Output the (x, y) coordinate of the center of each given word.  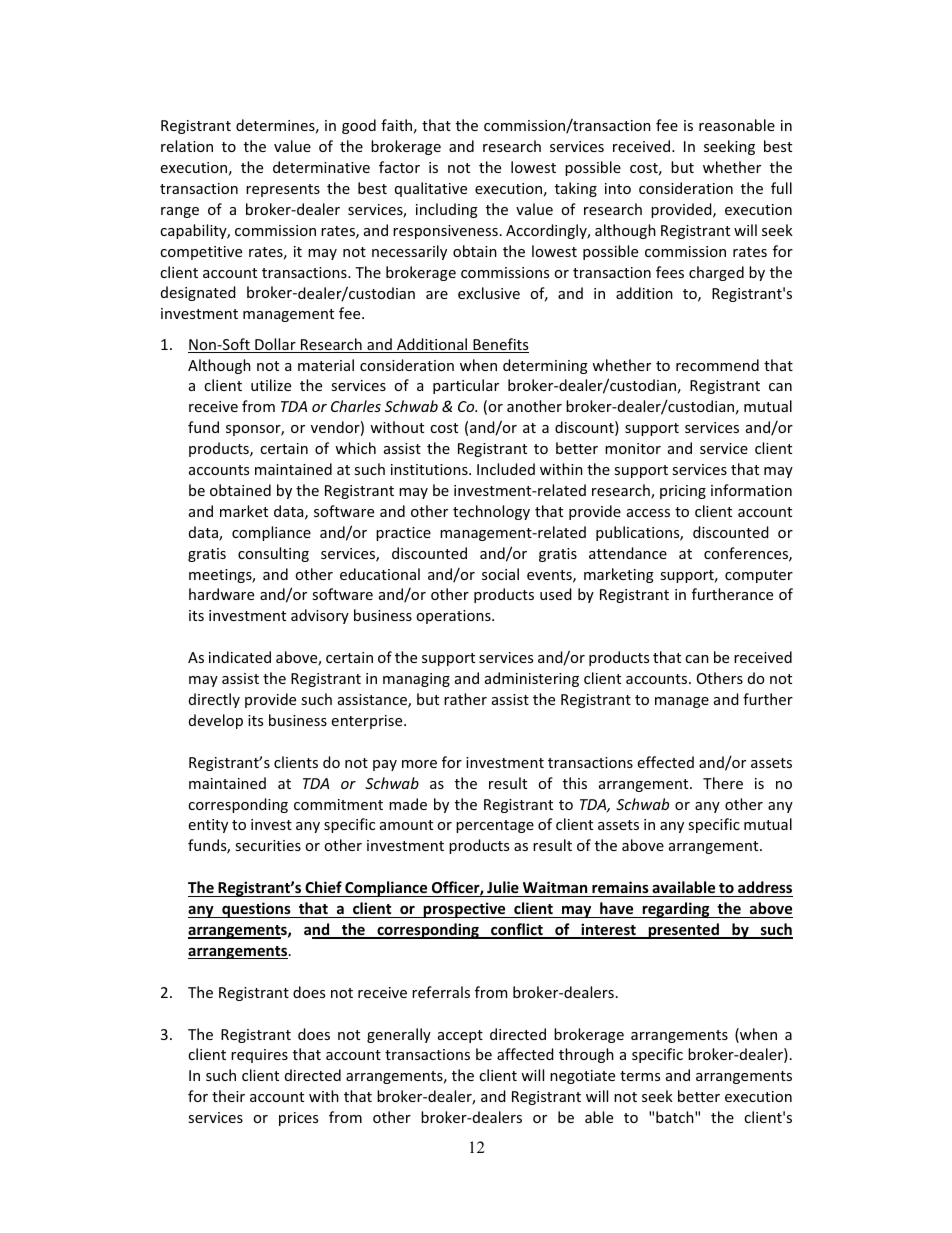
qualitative (431, 189)
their (228, 1096)
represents (283, 190)
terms (640, 1076)
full (781, 188)
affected (525, 1054)
